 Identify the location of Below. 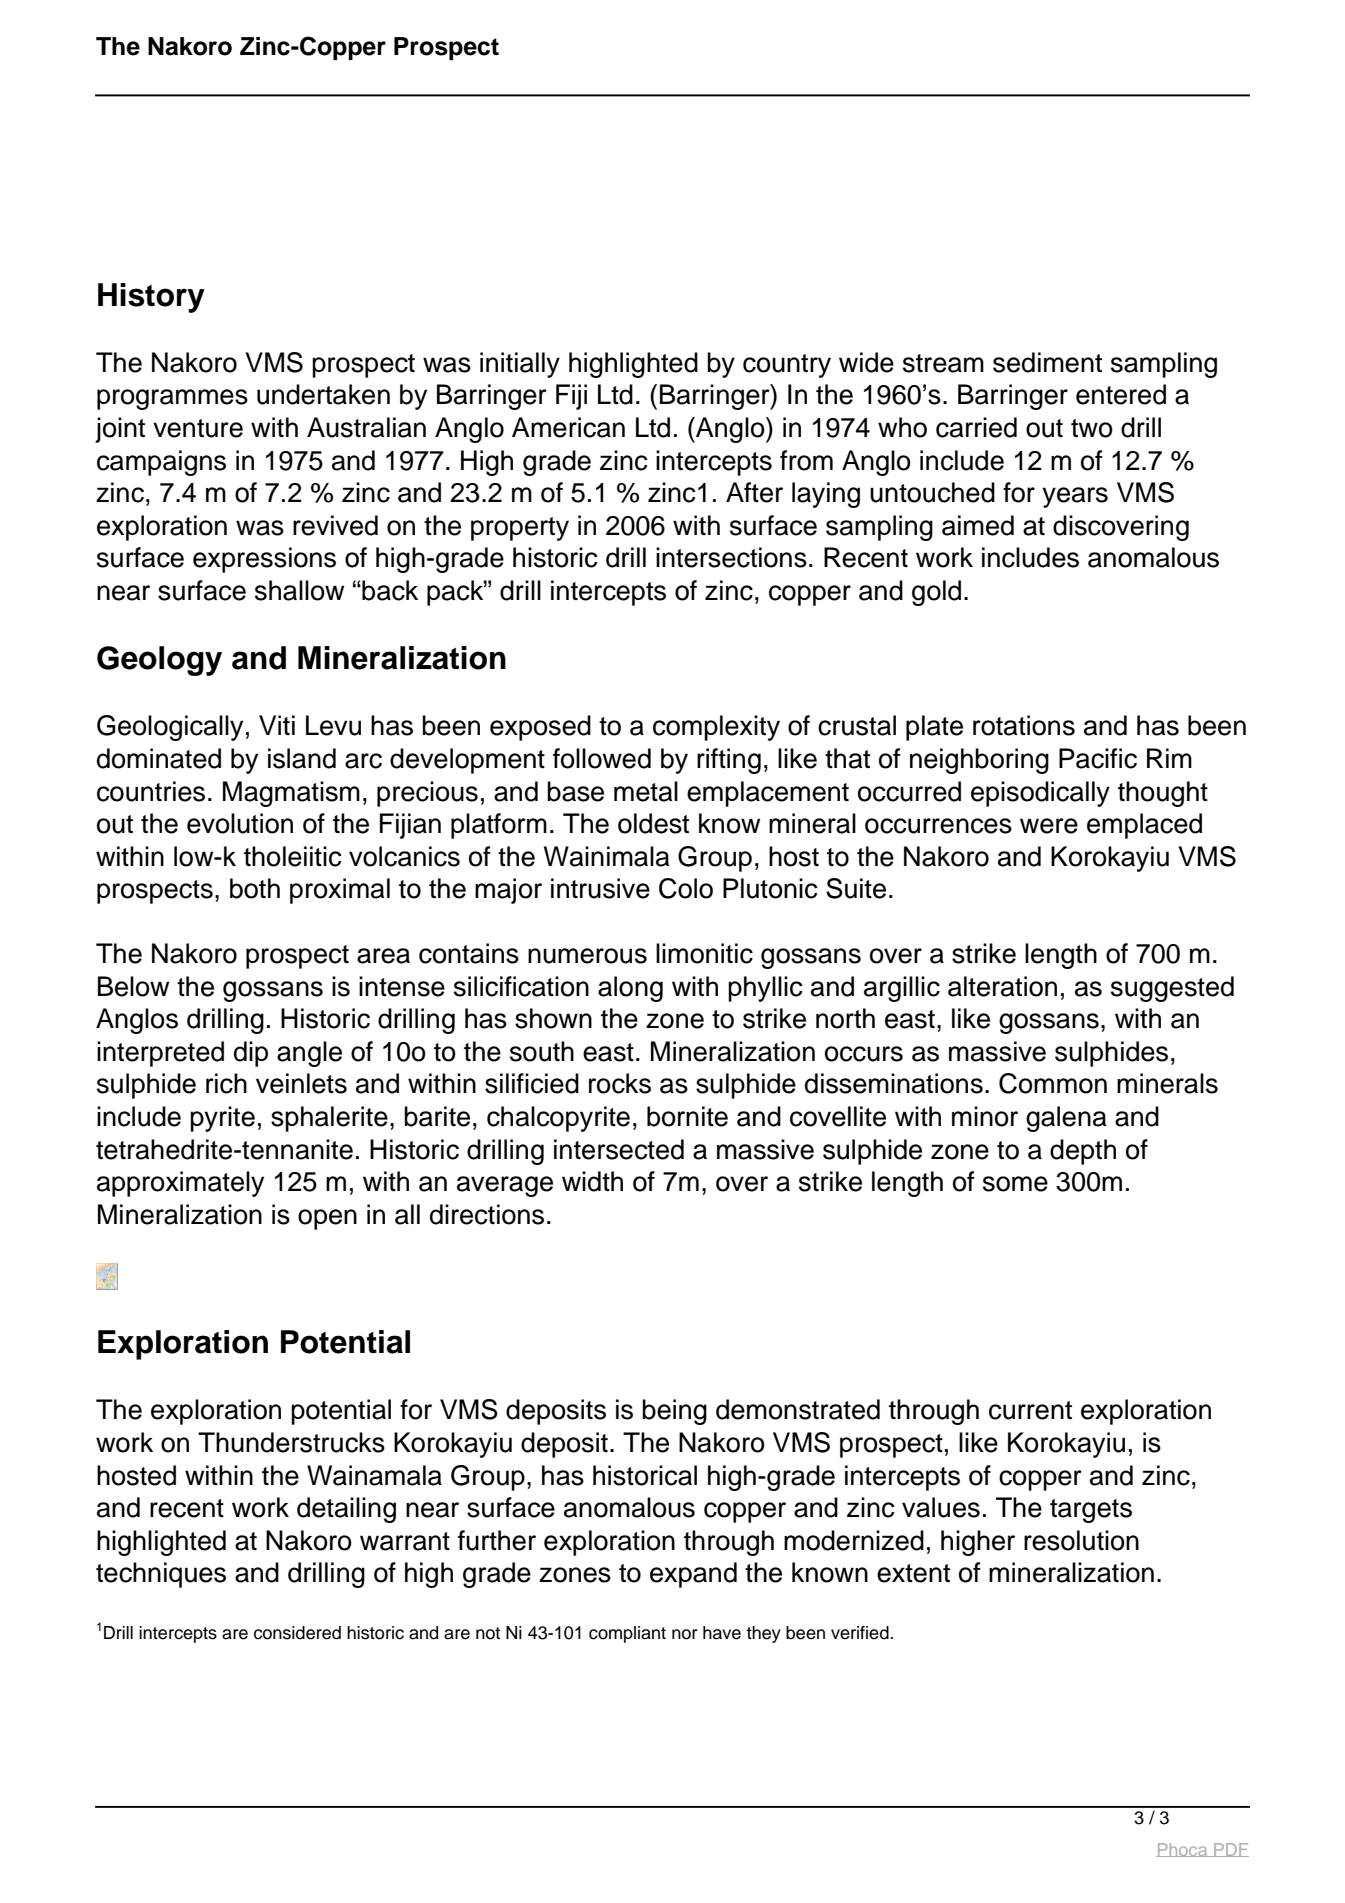
(133, 986).
